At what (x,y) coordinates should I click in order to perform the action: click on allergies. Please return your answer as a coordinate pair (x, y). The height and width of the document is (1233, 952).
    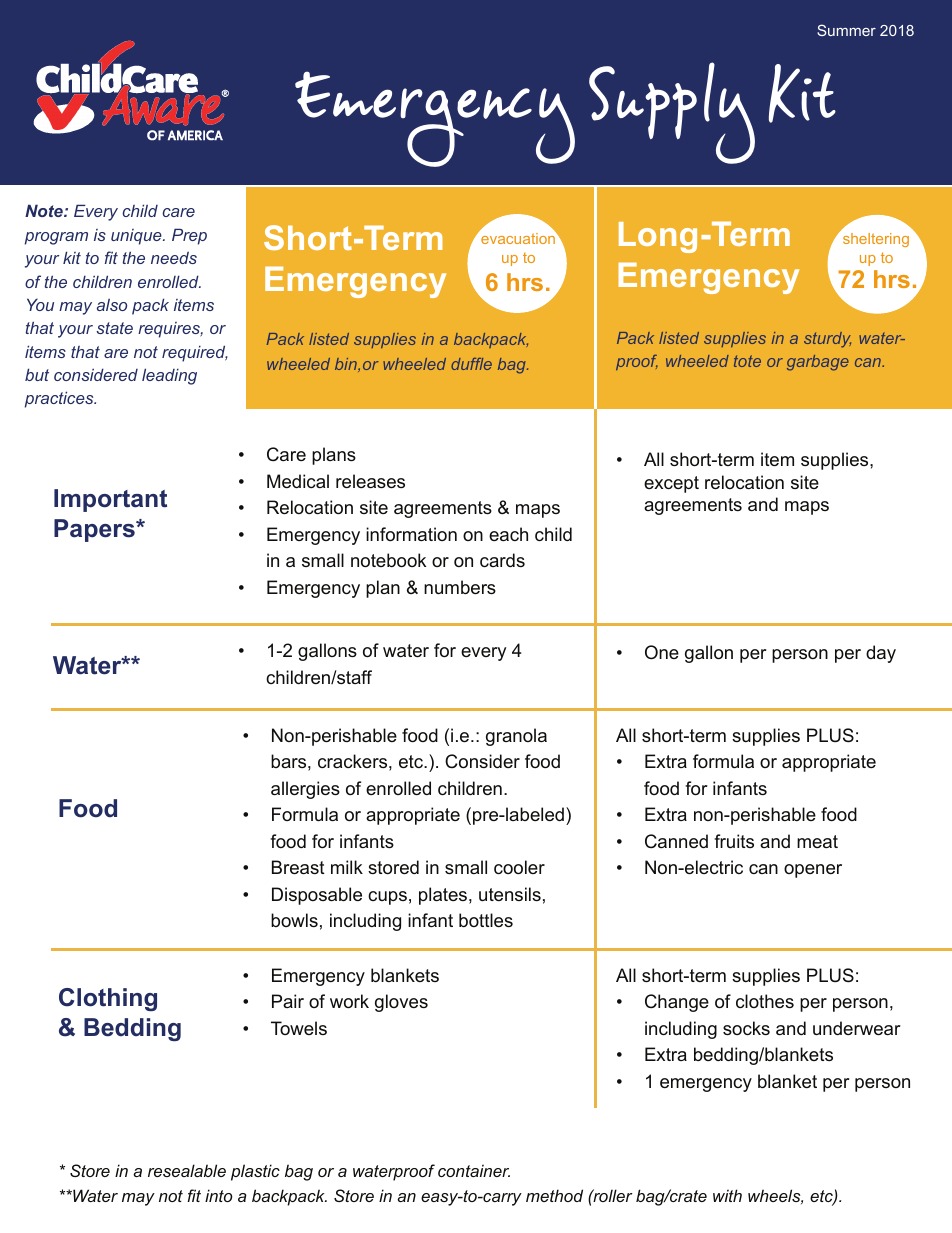
    Looking at the image, I should click on (305, 790).
